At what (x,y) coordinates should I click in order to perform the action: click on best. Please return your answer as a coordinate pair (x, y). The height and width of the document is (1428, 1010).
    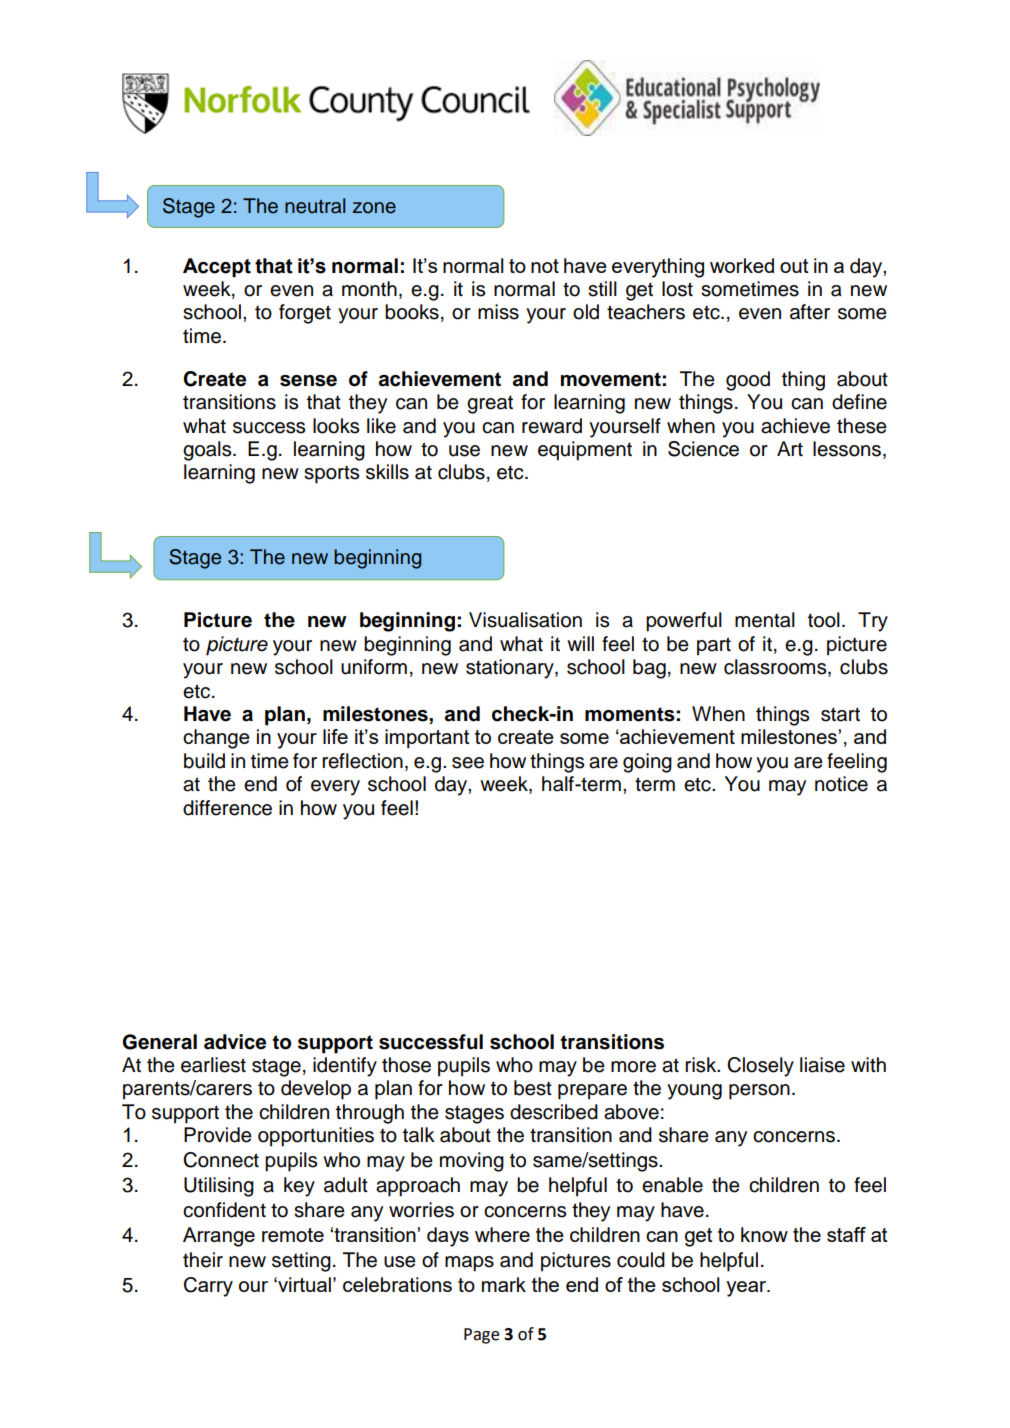
    Looking at the image, I should click on (533, 1088).
